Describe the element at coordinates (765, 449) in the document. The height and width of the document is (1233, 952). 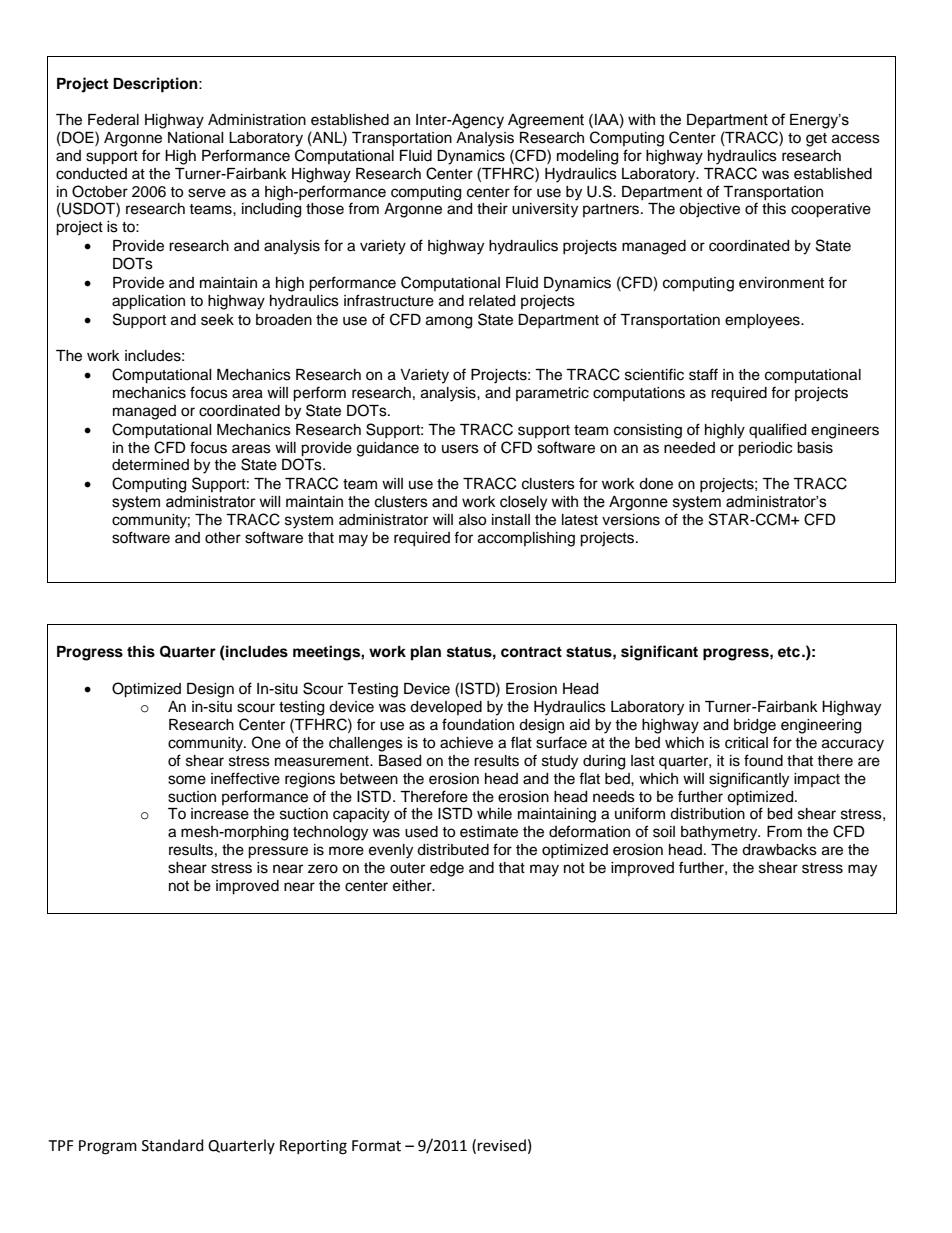
I see `periodic` at that location.
